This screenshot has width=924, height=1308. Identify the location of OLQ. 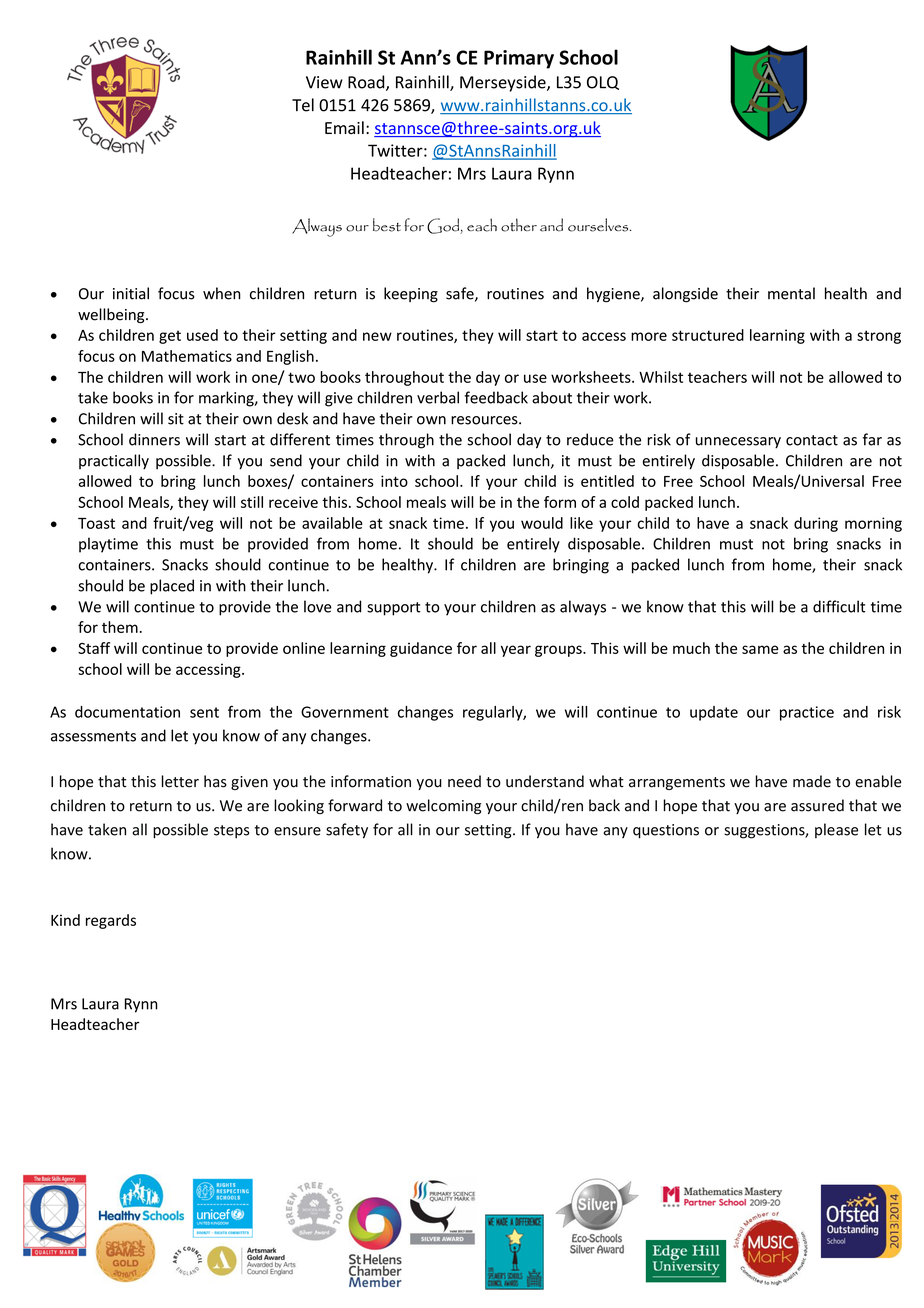
(603, 83).
